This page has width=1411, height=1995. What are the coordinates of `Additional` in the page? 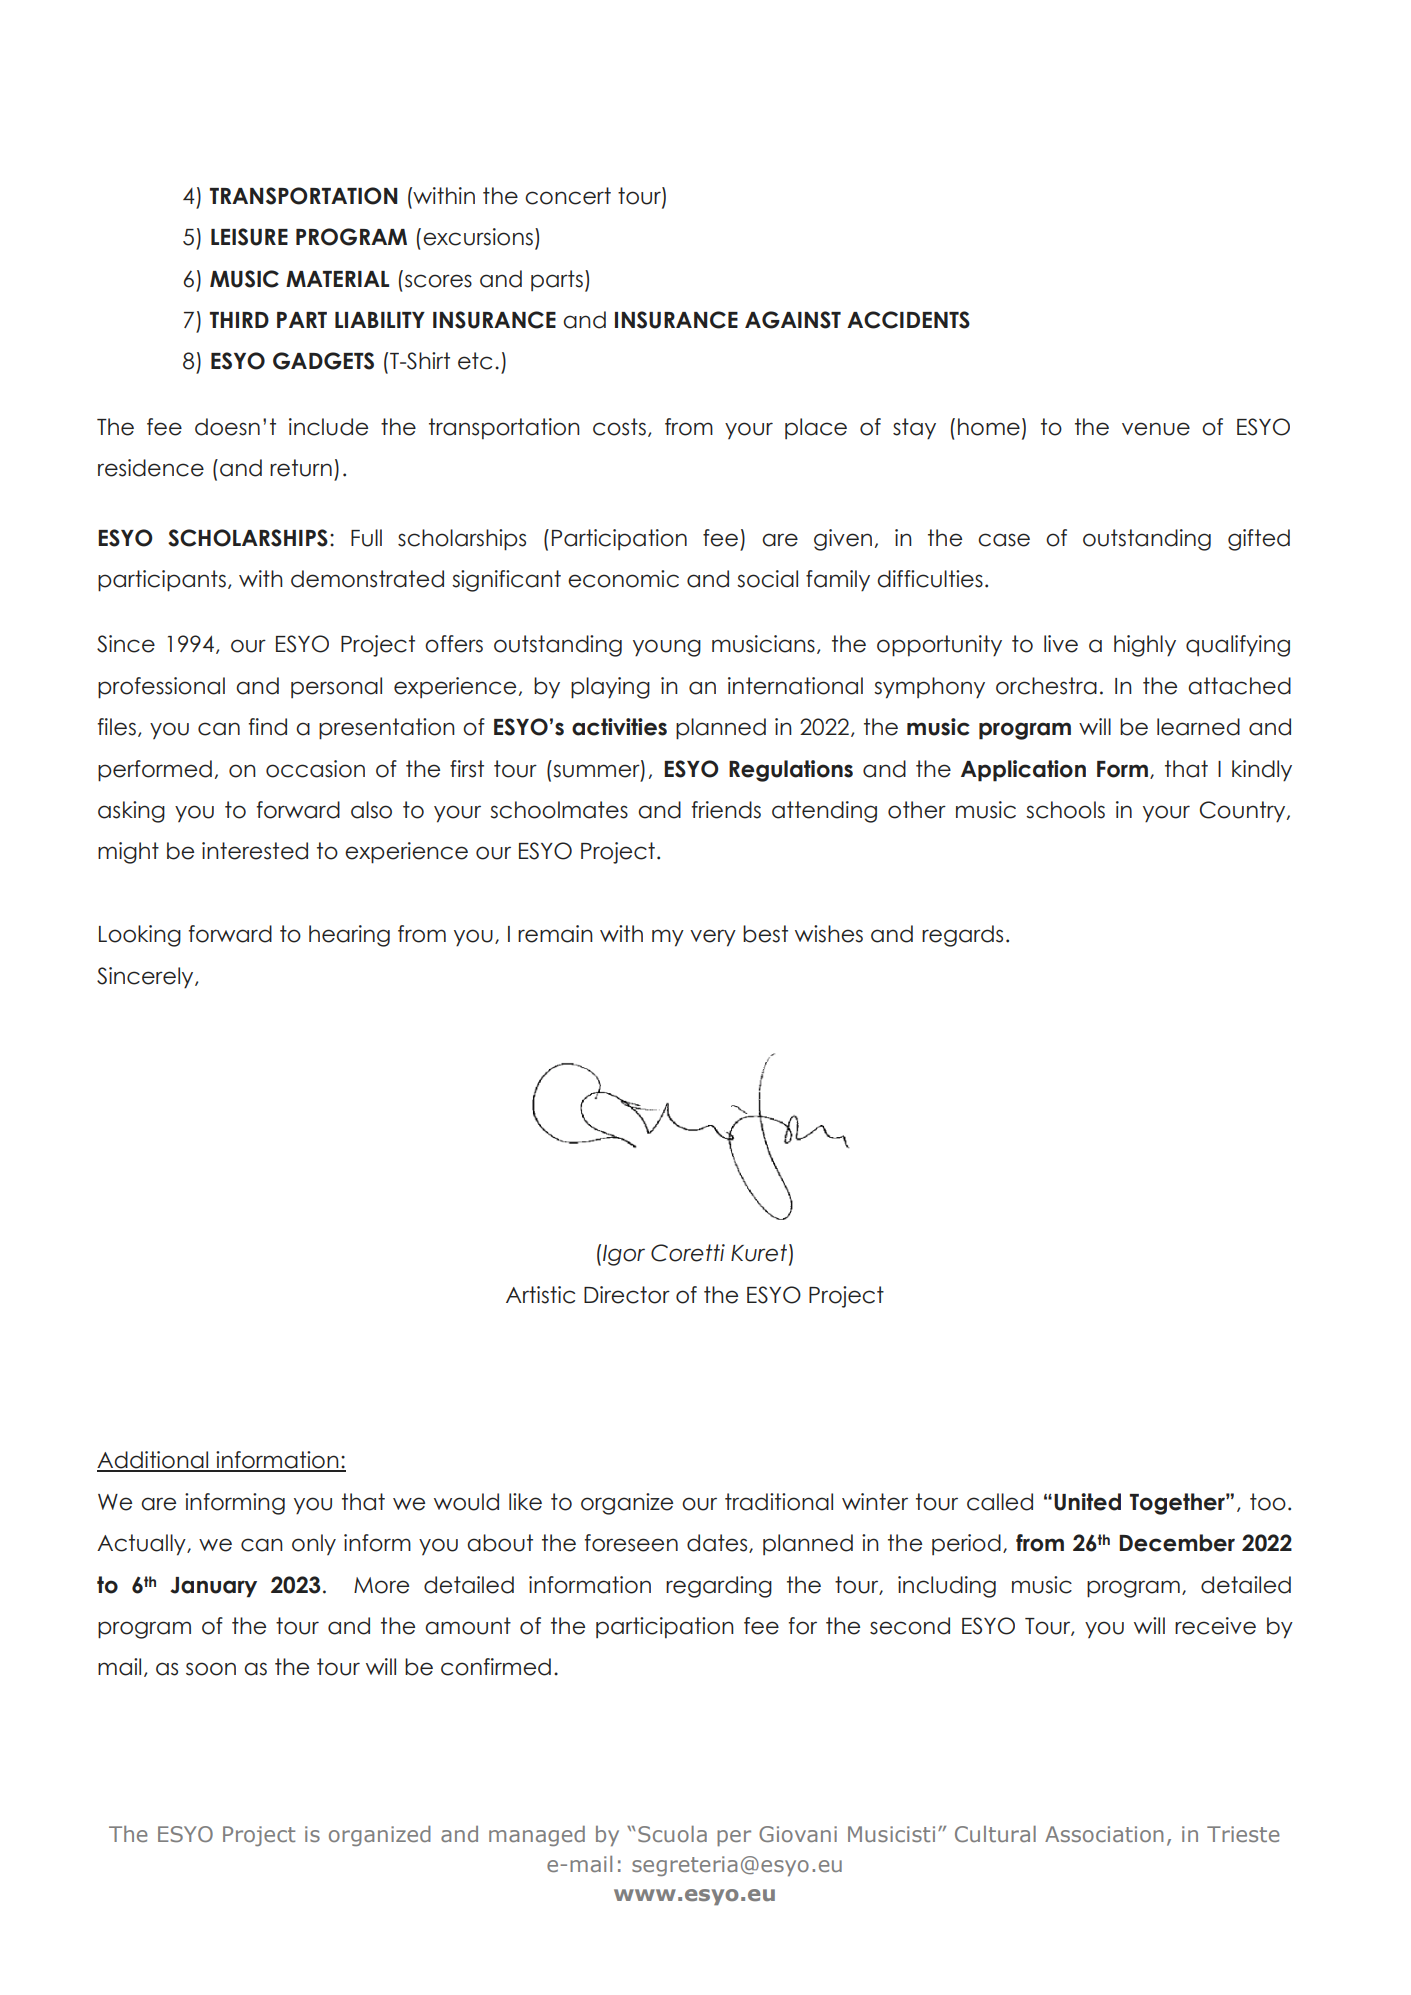 It's located at (154, 1461).
